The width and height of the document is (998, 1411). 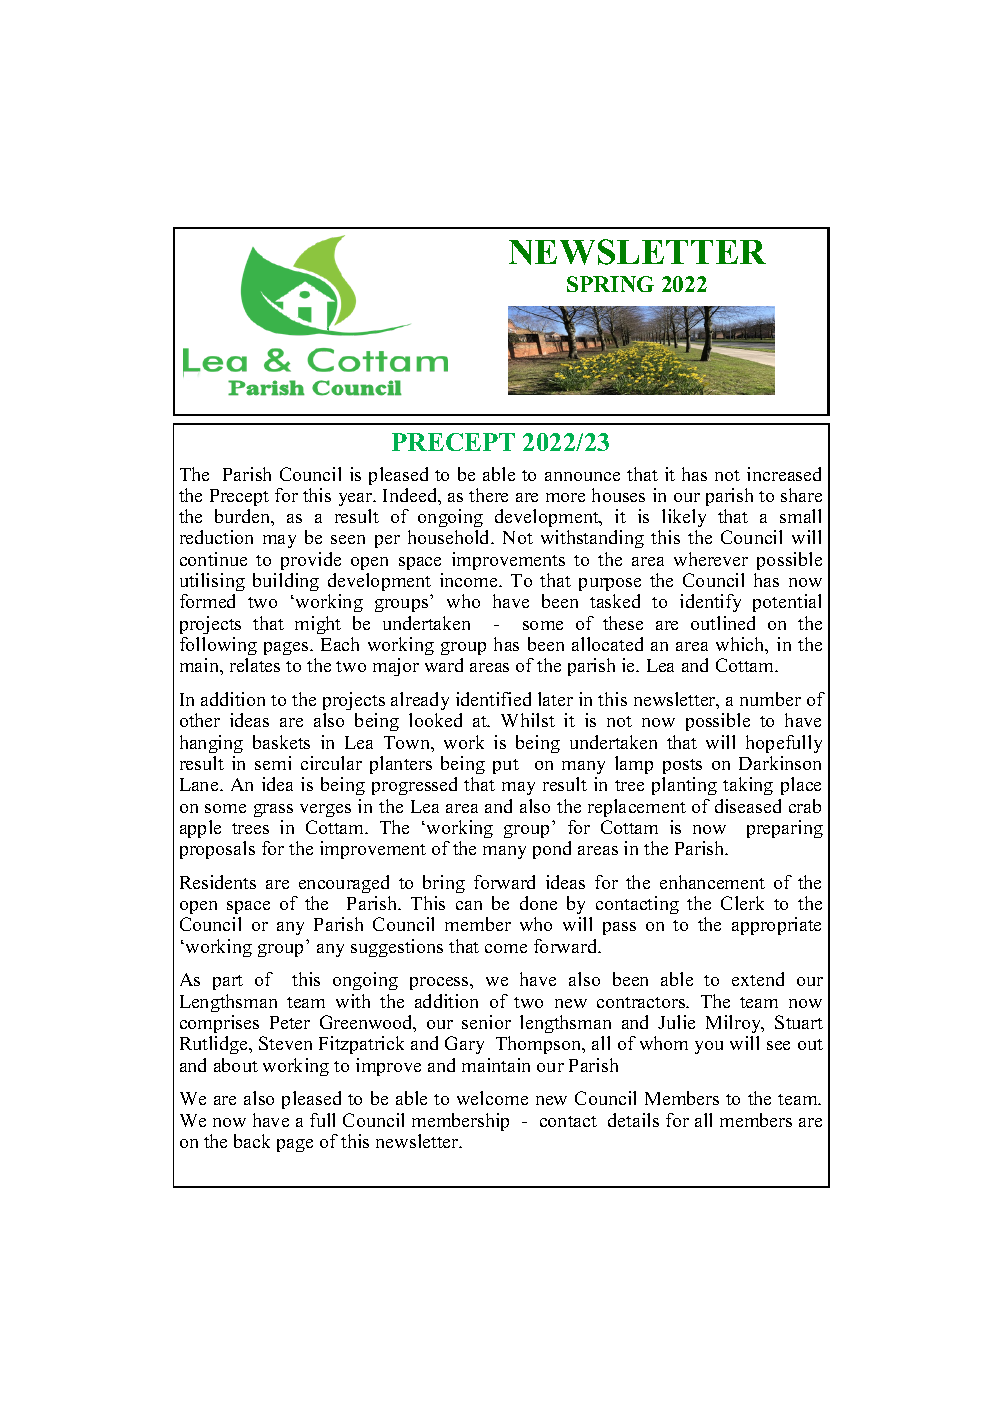 What do you see at coordinates (610, 284) in the document?
I see `SPRING` at bounding box center [610, 284].
